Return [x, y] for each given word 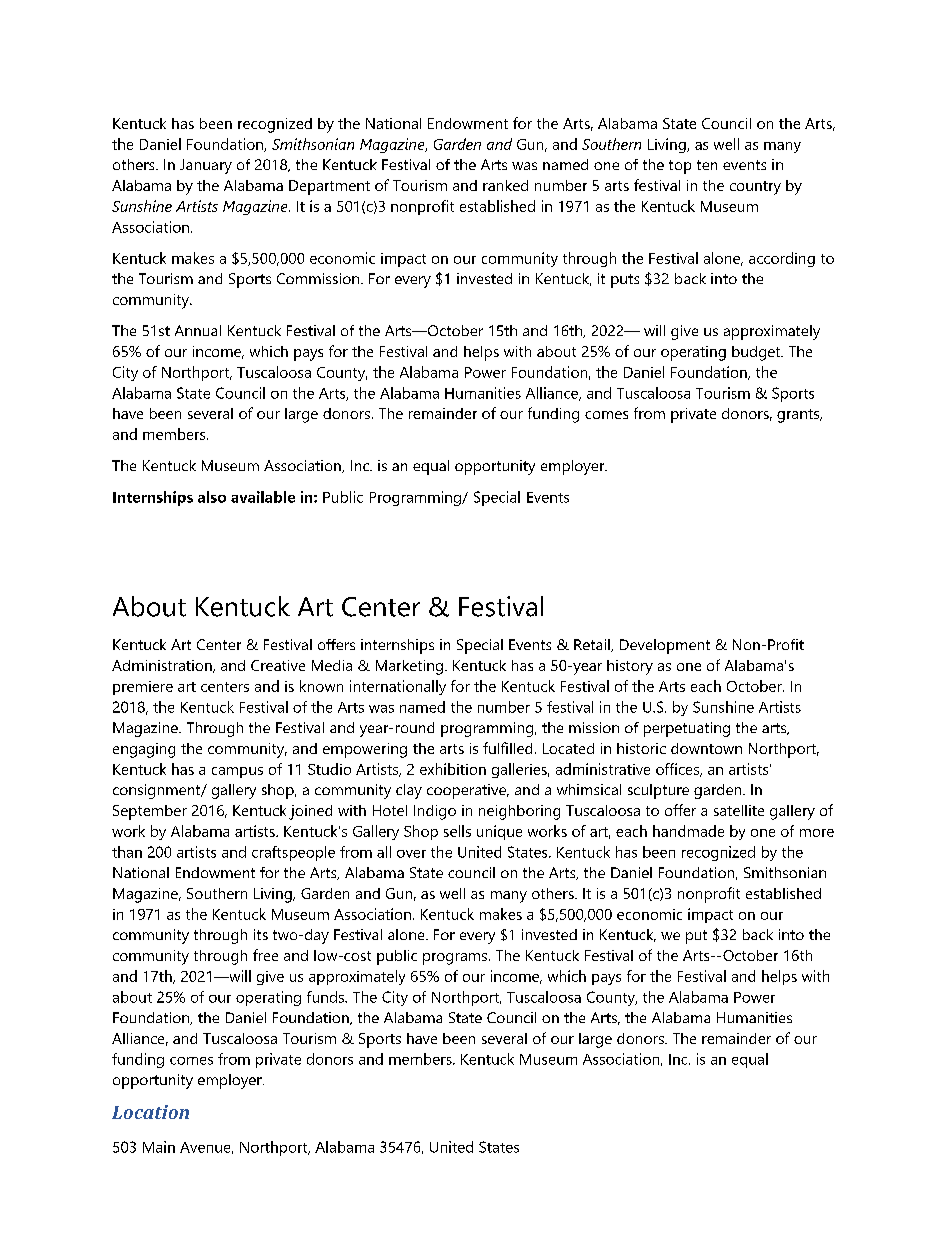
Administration [163, 666]
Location [150, 1112]
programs [455, 959]
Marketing [409, 667]
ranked [505, 185]
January [206, 166]
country [755, 188]
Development [665, 646]
